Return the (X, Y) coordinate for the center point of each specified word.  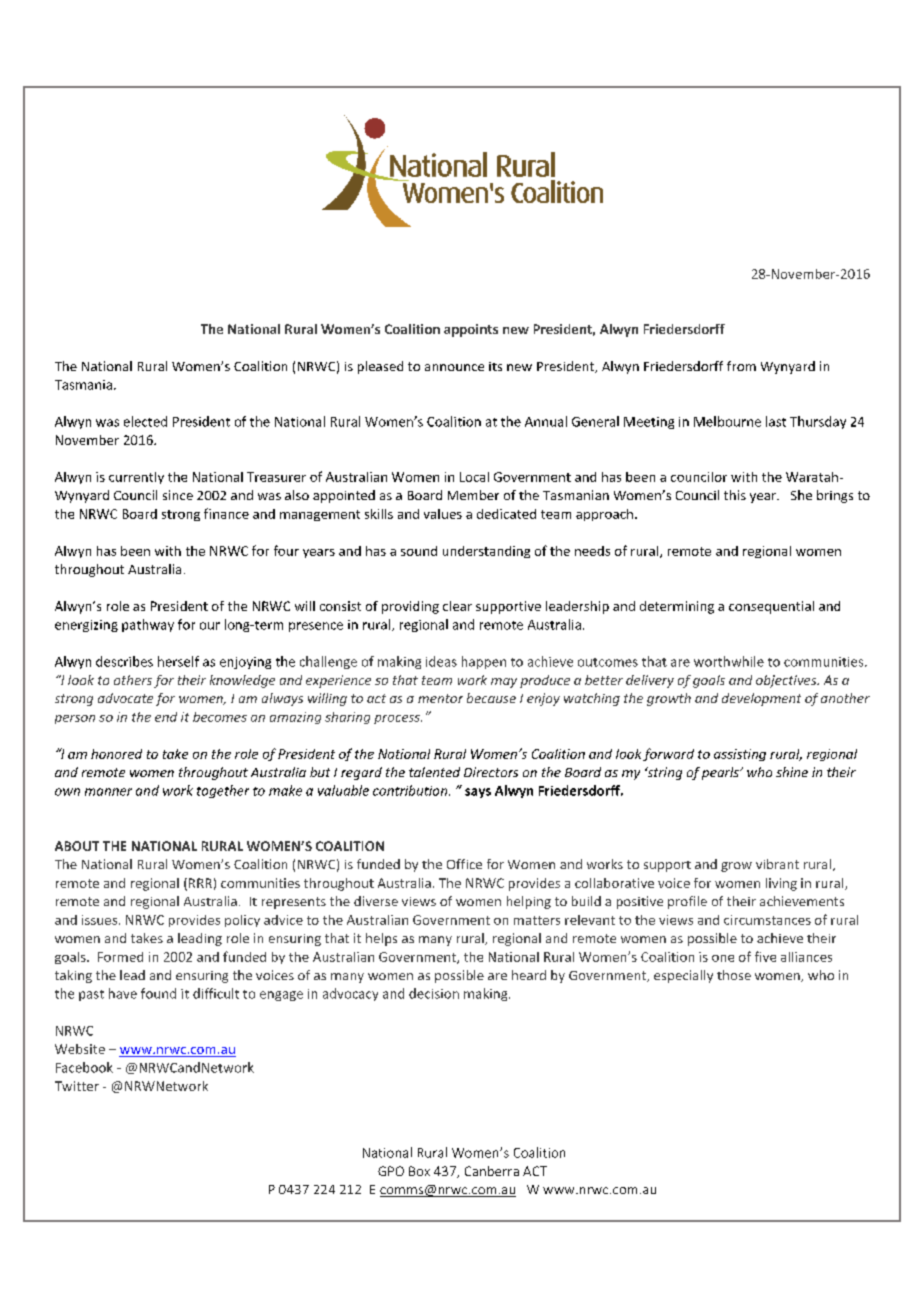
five (765, 956)
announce (454, 367)
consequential (771, 607)
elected (145, 421)
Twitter (77, 1086)
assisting (740, 755)
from (741, 366)
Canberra (492, 1171)
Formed (120, 957)
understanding (486, 552)
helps (381, 939)
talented (434, 772)
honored (116, 754)
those (734, 975)
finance (226, 513)
